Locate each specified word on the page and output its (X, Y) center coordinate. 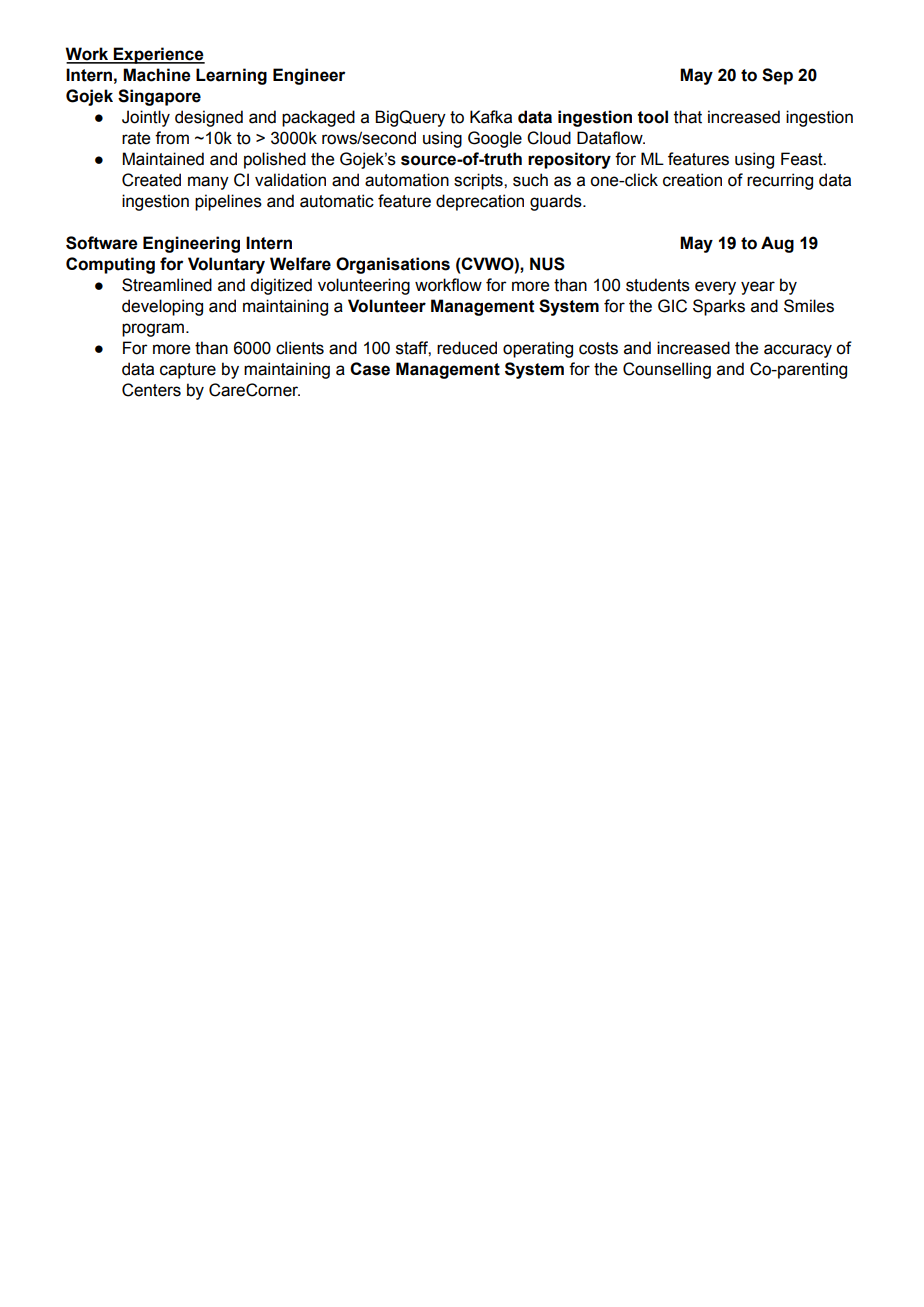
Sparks (719, 307)
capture (188, 371)
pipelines (228, 202)
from (172, 138)
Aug (777, 244)
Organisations (393, 265)
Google (495, 139)
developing (162, 307)
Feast (803, 159)
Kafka (491, 117)
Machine (157, 75)
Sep (777, 76)
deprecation (480, 202)
